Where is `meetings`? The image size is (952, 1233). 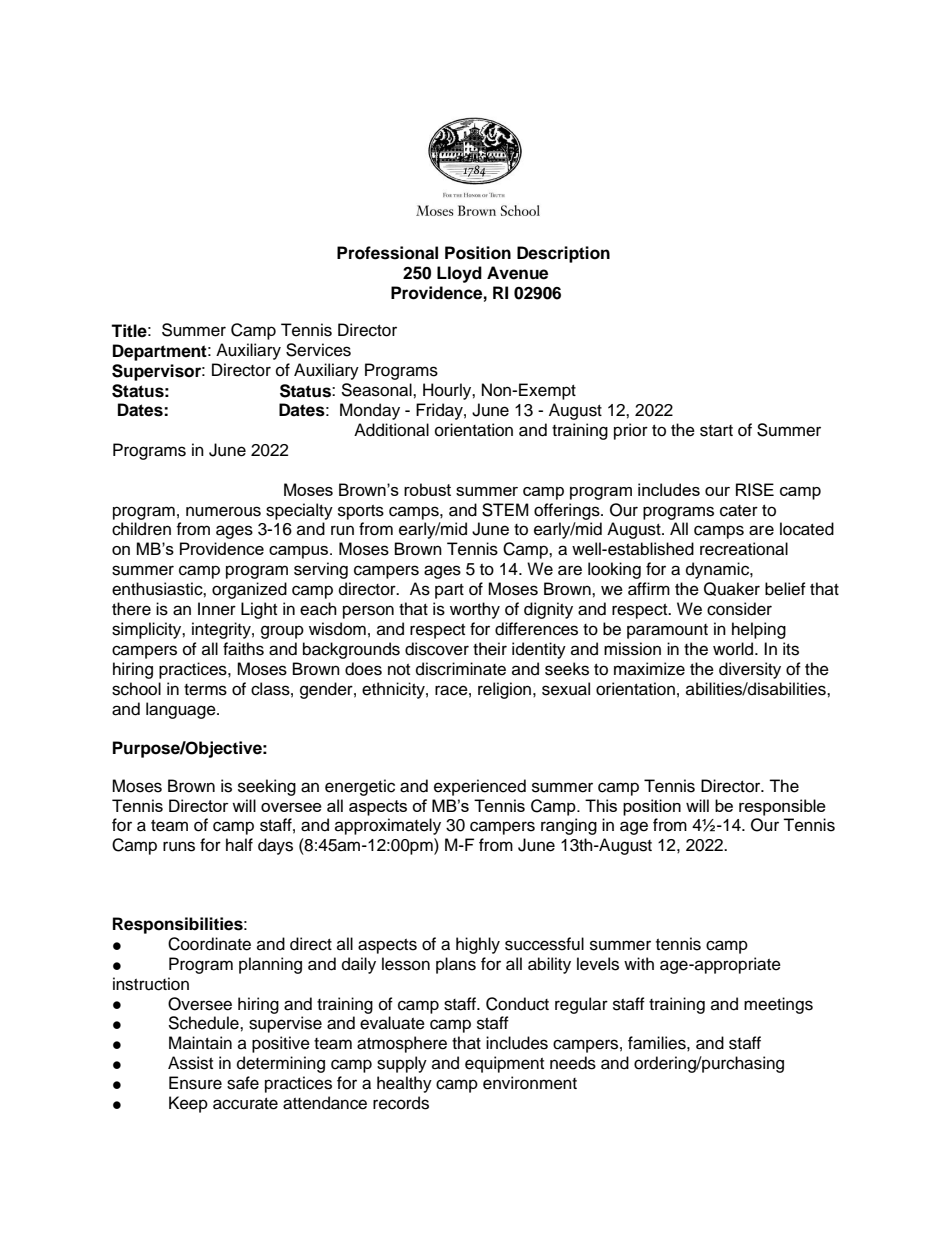
meetings is located at coordinates (778, 1005).
